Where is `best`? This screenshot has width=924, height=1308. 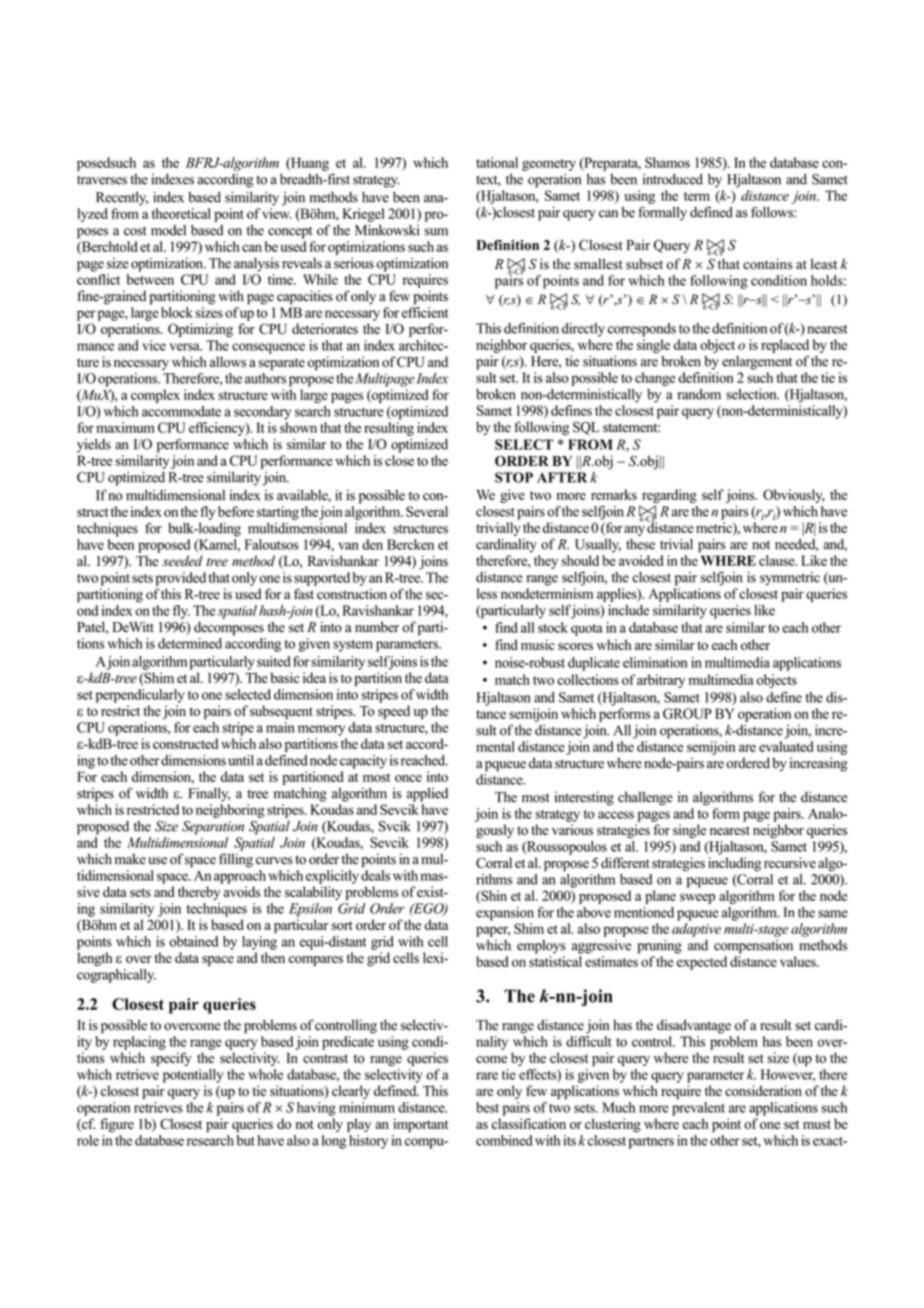
best is located at coordinates (487, 1107).
